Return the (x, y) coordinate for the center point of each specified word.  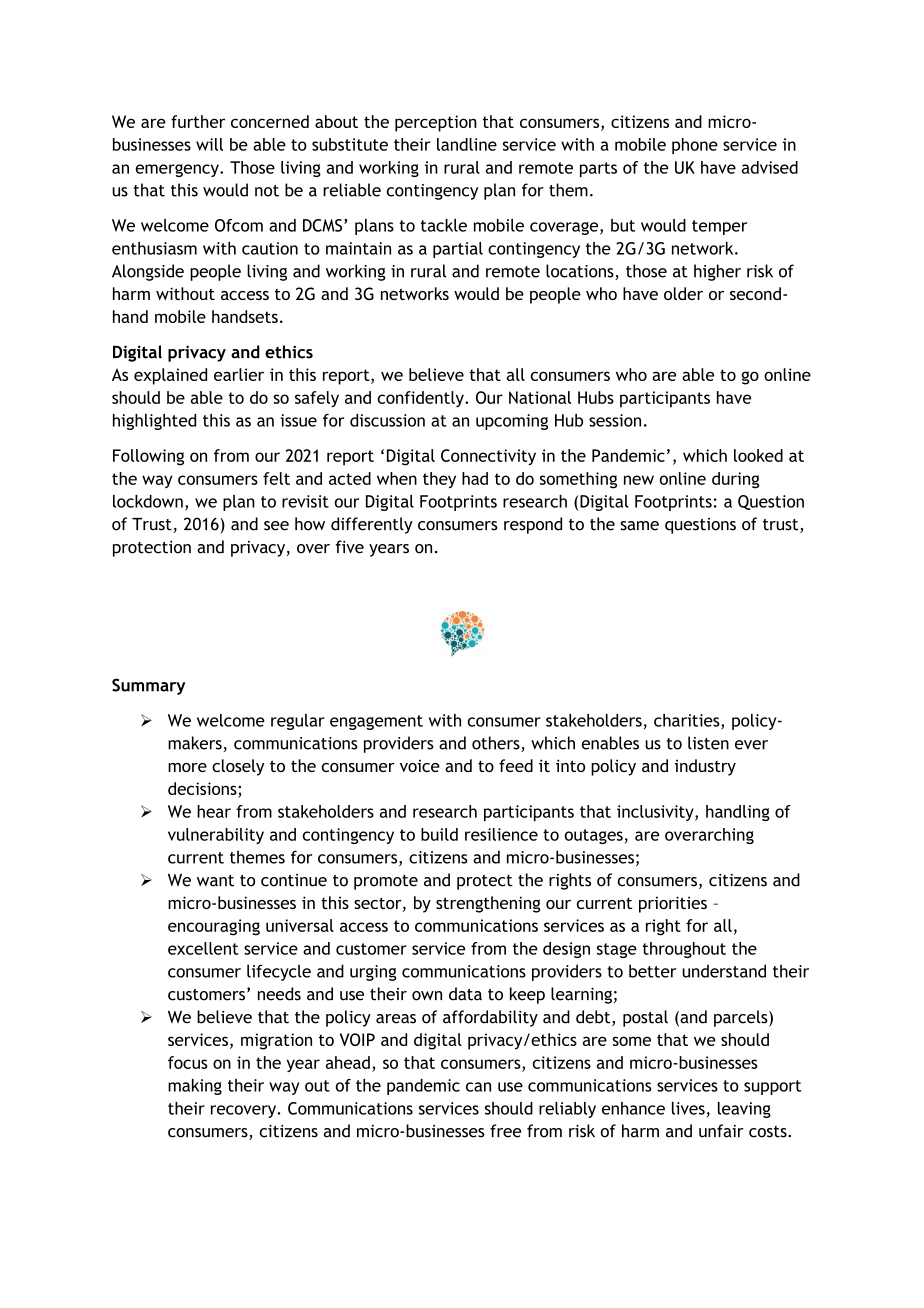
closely (238, 767)
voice (420, 765)
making (195, 1087)
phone (695, 146)
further (198, 121)
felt (276, 478)
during (736, 480)
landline (467, 144)
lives (688, 1108)
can (478, 1087)
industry (705, 767)
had (475, 478)
